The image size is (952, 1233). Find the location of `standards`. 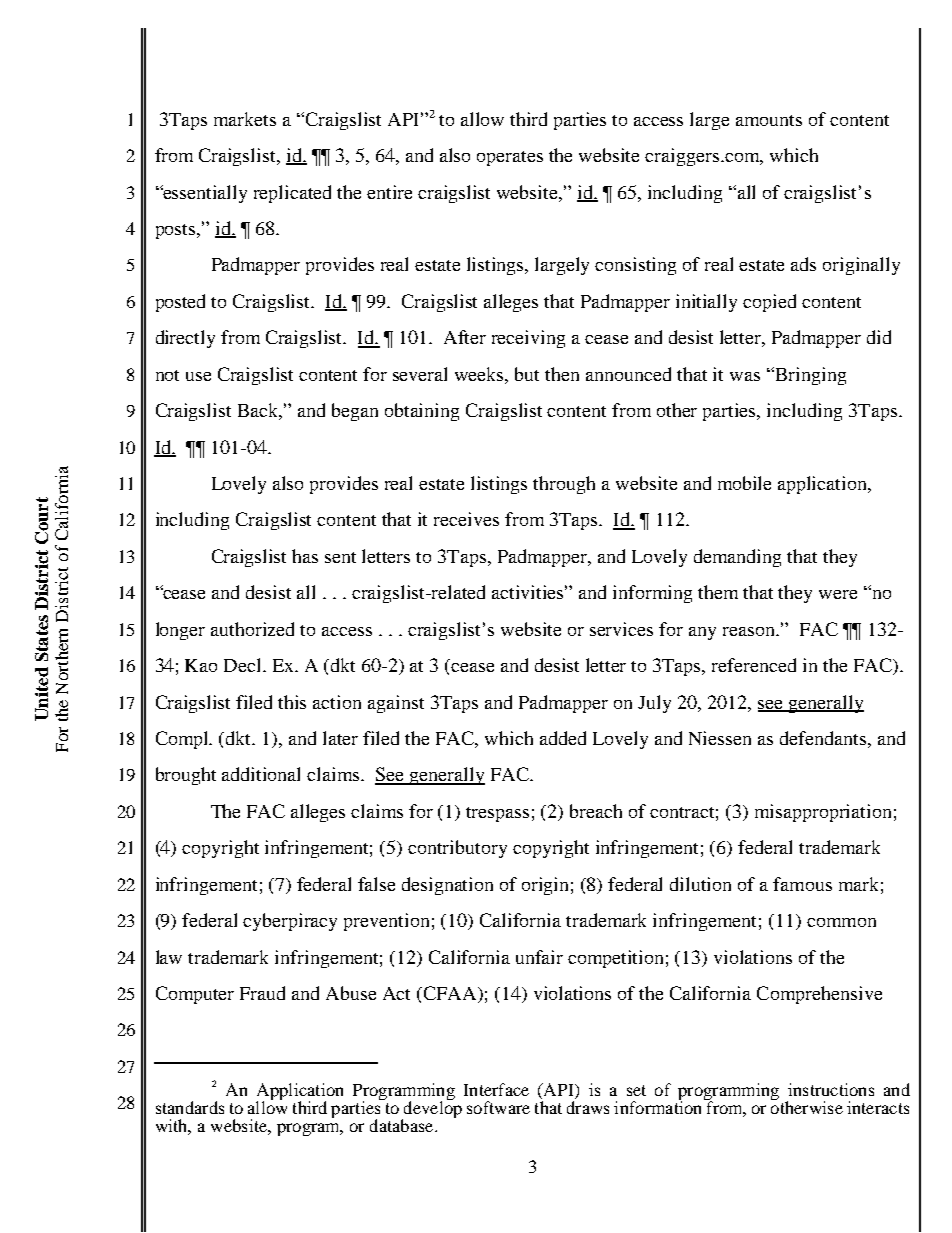

standards is located at coordinates (190, 1107).
